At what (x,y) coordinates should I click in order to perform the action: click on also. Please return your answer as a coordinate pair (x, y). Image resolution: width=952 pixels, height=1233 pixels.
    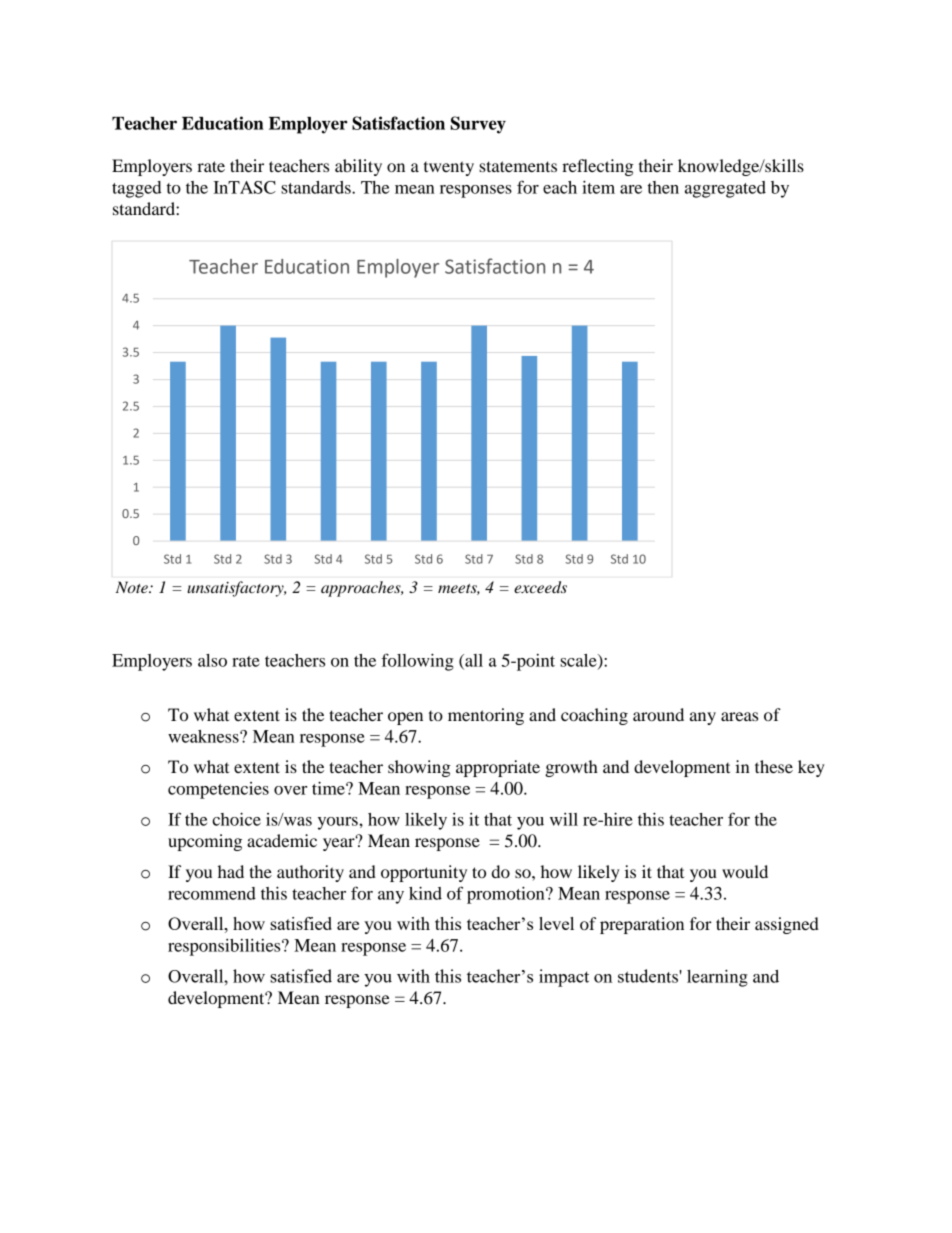
    Looking at the image, I should click on (212, 660).
